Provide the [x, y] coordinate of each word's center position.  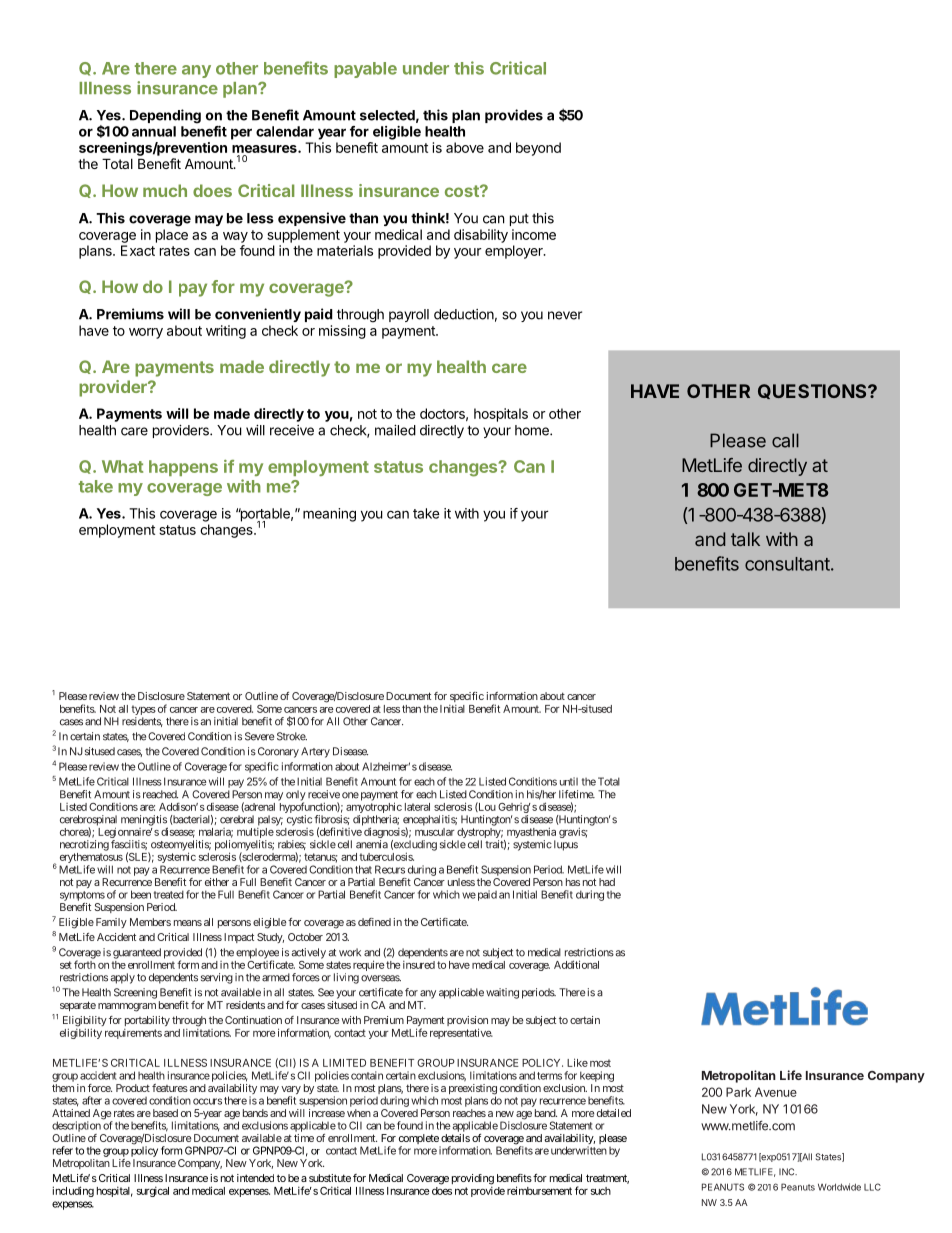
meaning [329, 515]
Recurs [390, 869]
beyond [538, 149]
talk [745, 539]
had [607, 882]
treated [169, 894]
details [455, 1138]
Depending [165, 116]
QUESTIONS [813, 391]
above [465, 147]
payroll [409, 315]
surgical [153, 1191]
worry [146, 333]
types [143, 711]
